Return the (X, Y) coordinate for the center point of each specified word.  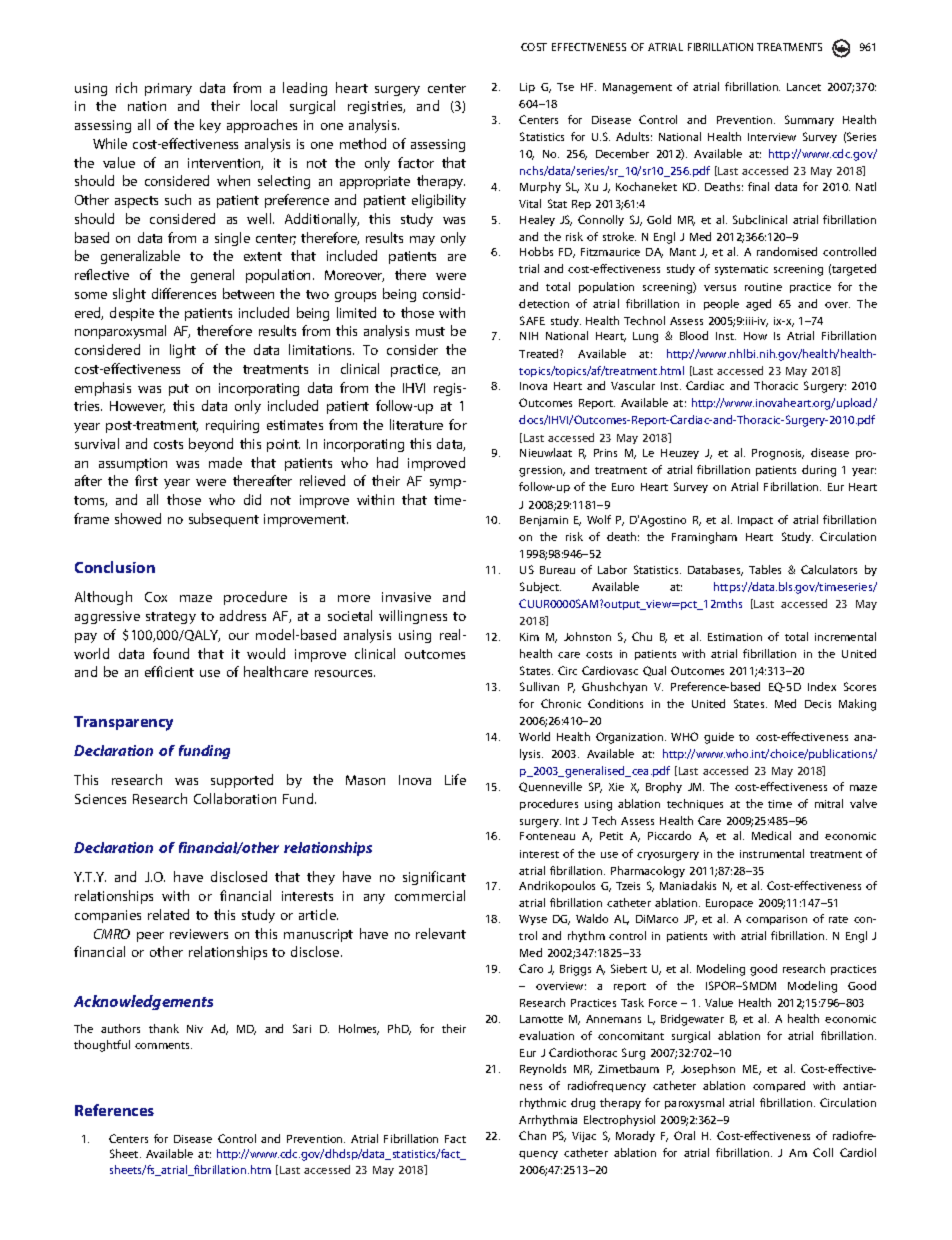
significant (434, 878)
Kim (529, 637)
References (114, 1110)
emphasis (103, 389)
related (168, 914)
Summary (809, 120)
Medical (771, 835)
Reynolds (543, 1069)
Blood (694, 335)
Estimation (735, 637)
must (430, 331)
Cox (156, 597)
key (210, 126)
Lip (527, 88)
